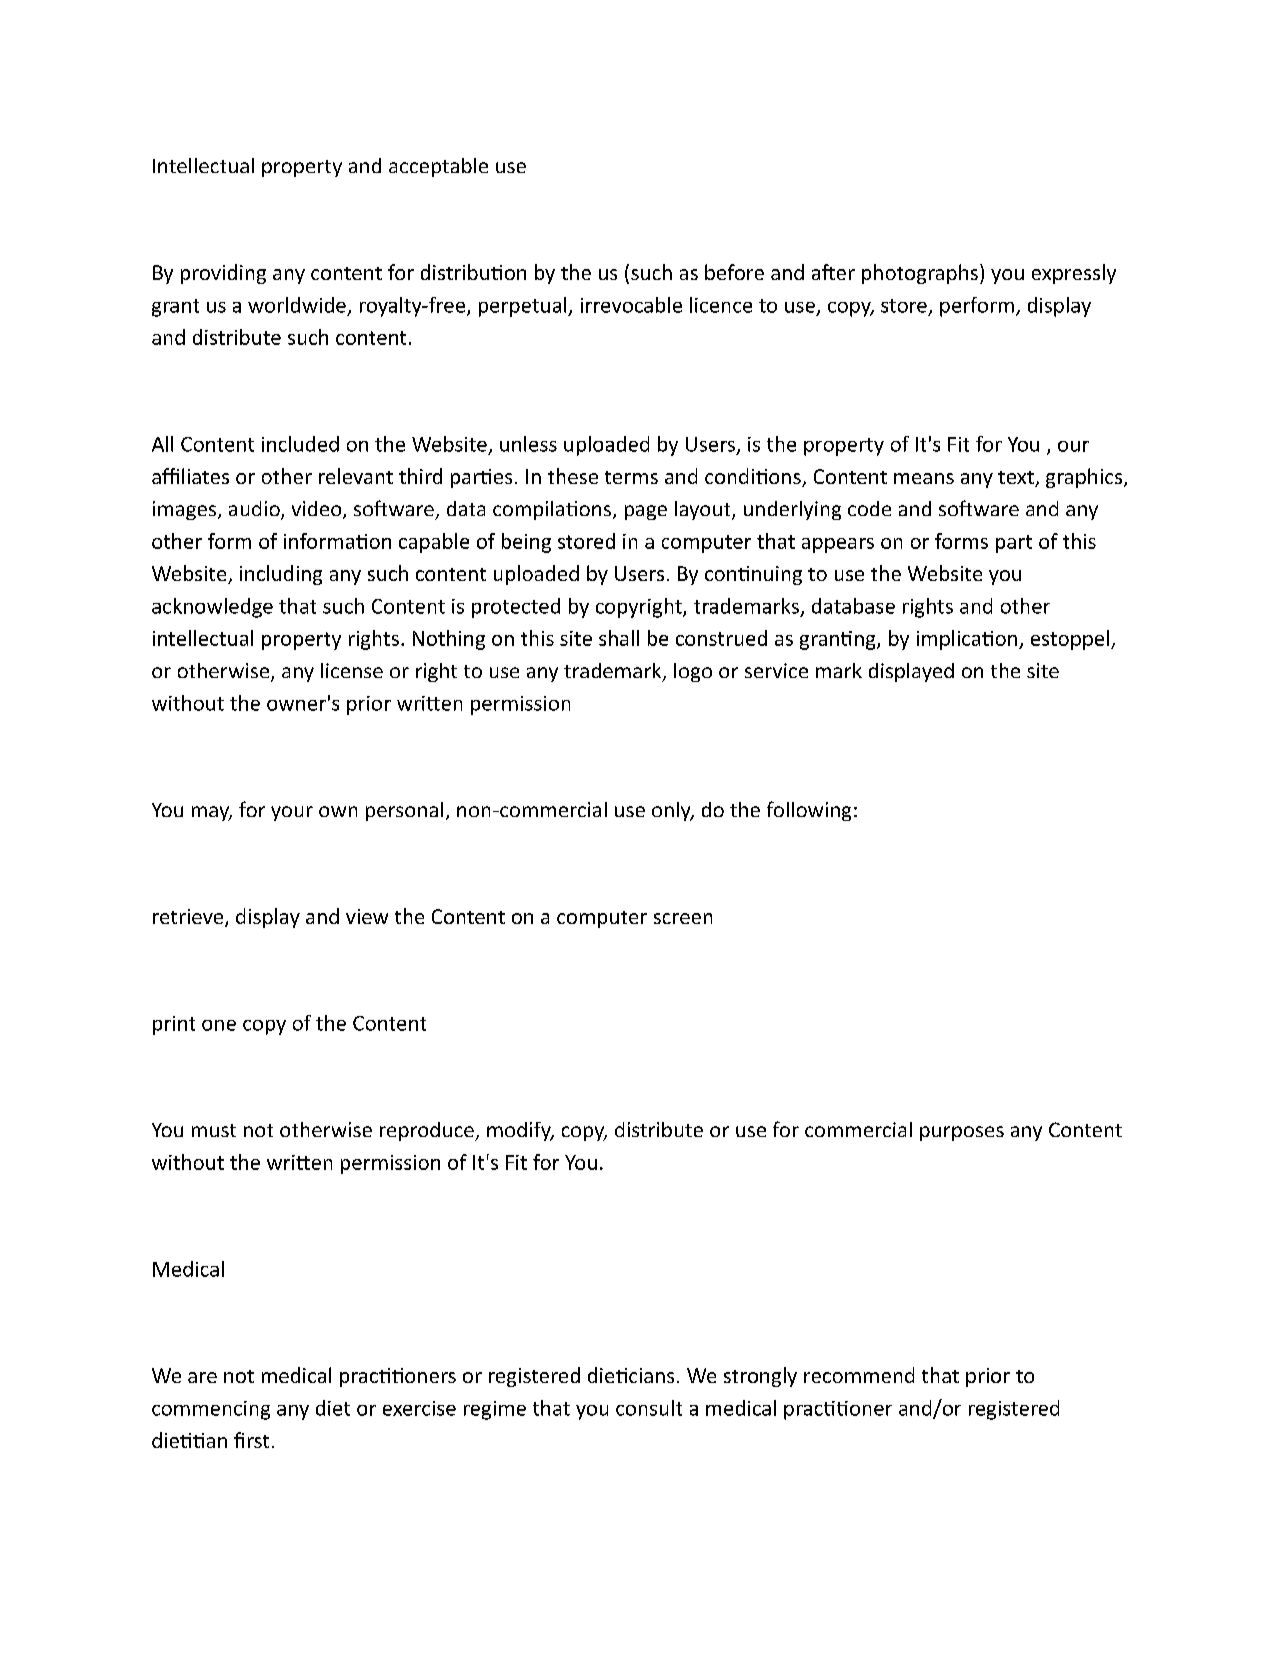 The image size is (1283, 1660). I want to click on photographs, so click(920, 274).
